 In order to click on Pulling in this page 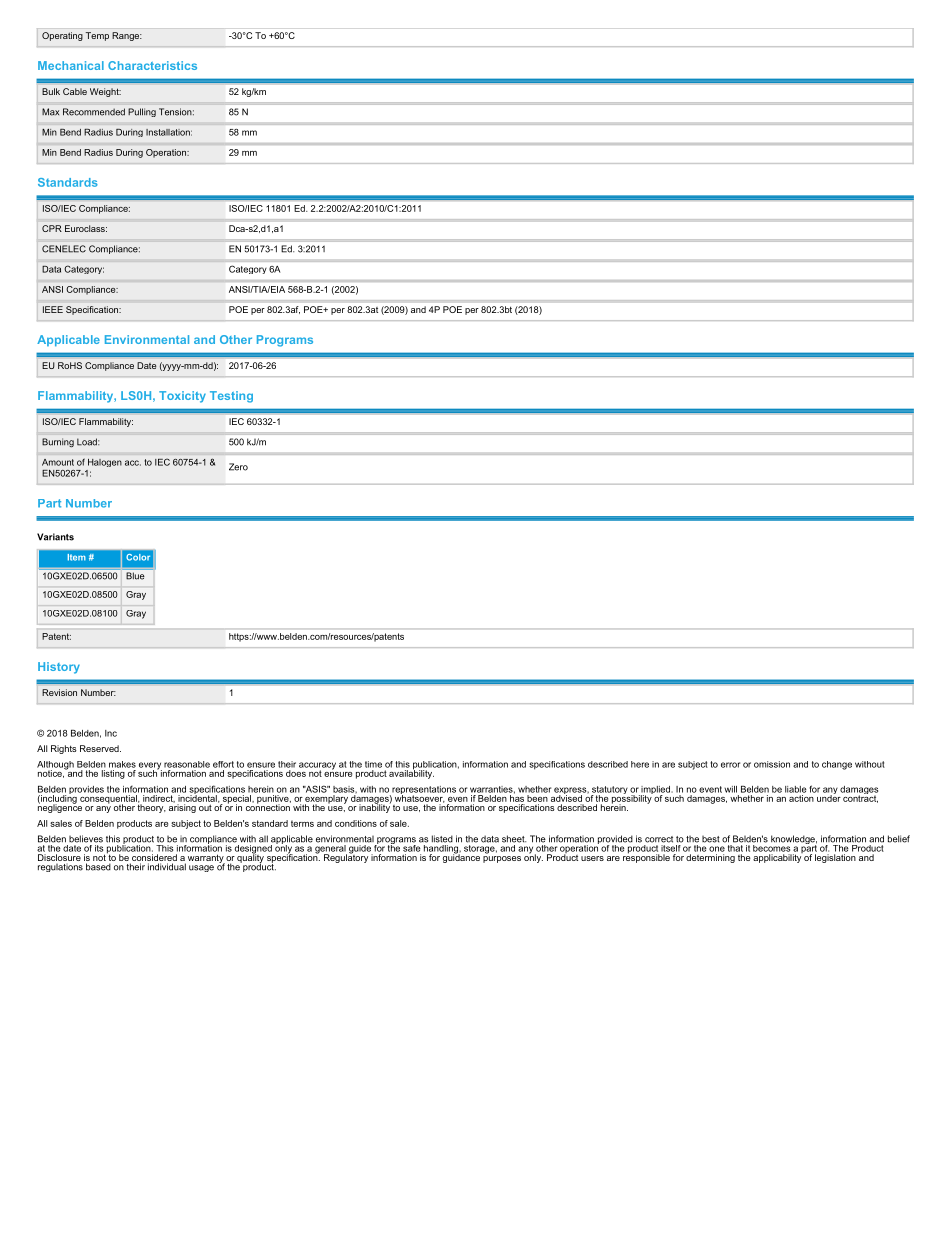, I will do `click(142, 112)`.
